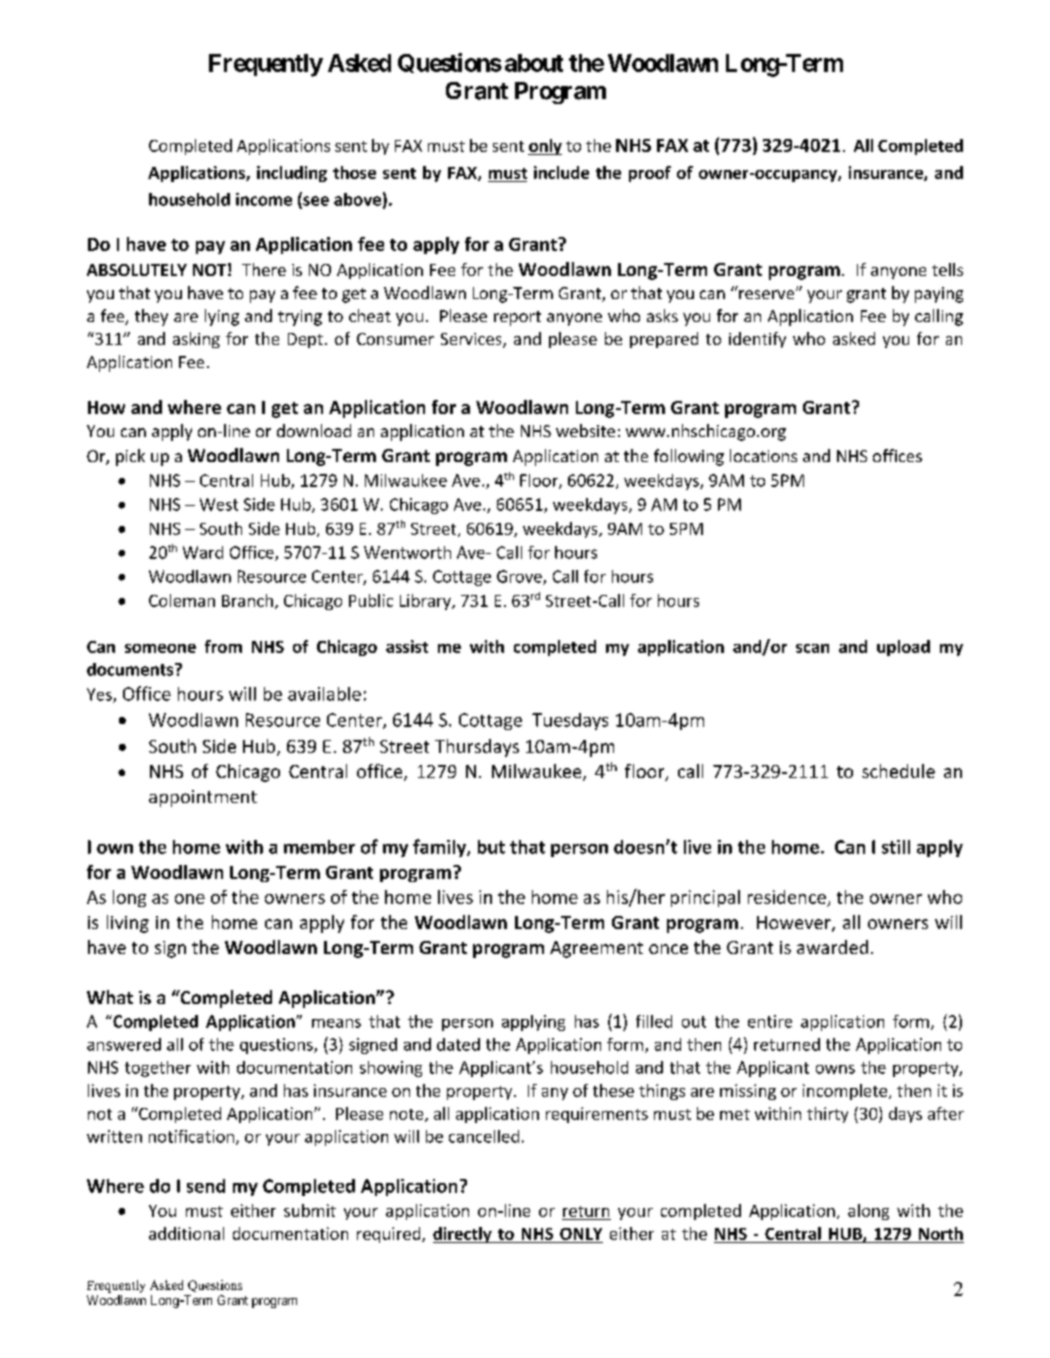  What do you see at coordinates (896, 847) in the document?
I see `still` at bounding box center [896, 847].
